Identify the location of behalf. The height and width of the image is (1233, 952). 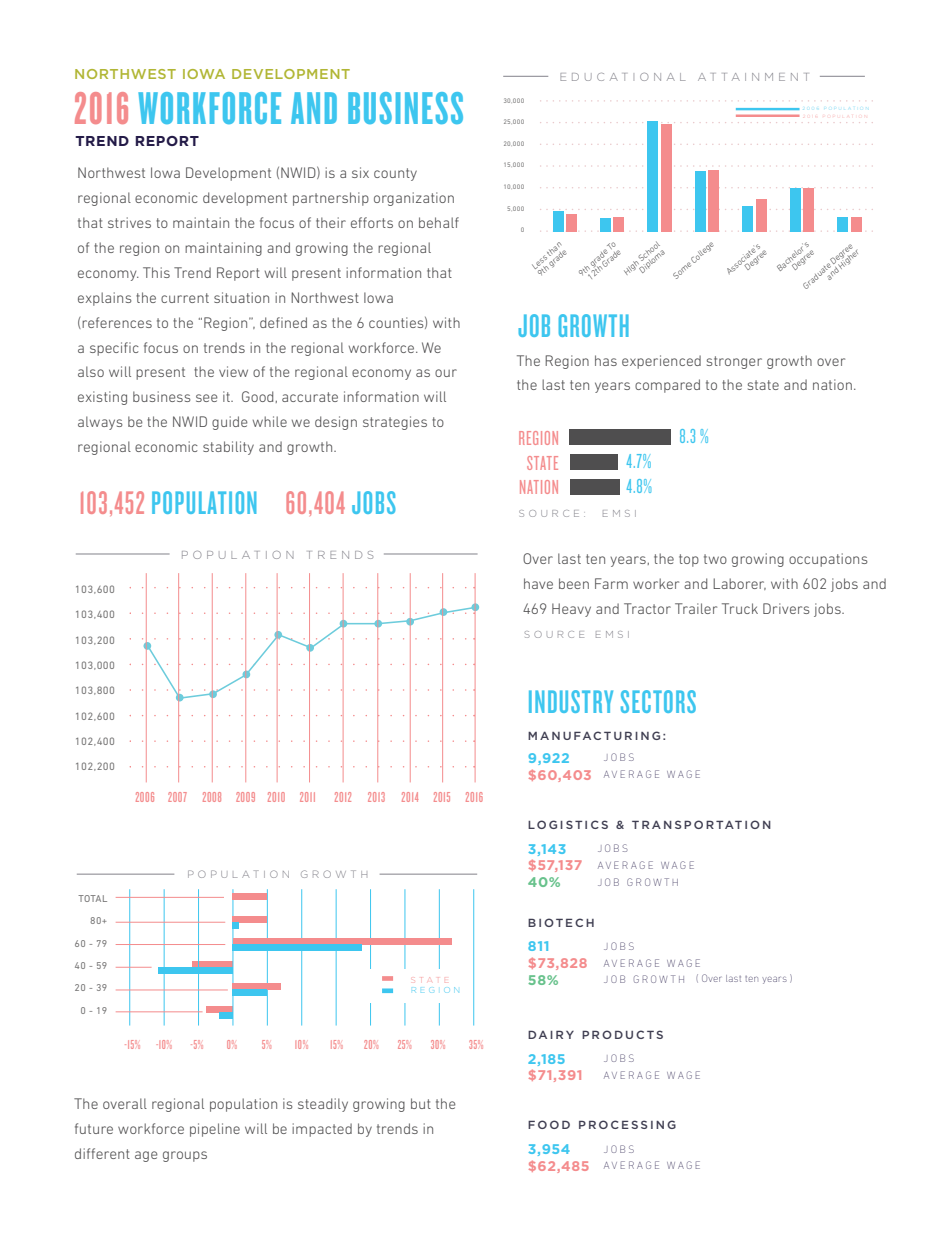
(439, 222).
